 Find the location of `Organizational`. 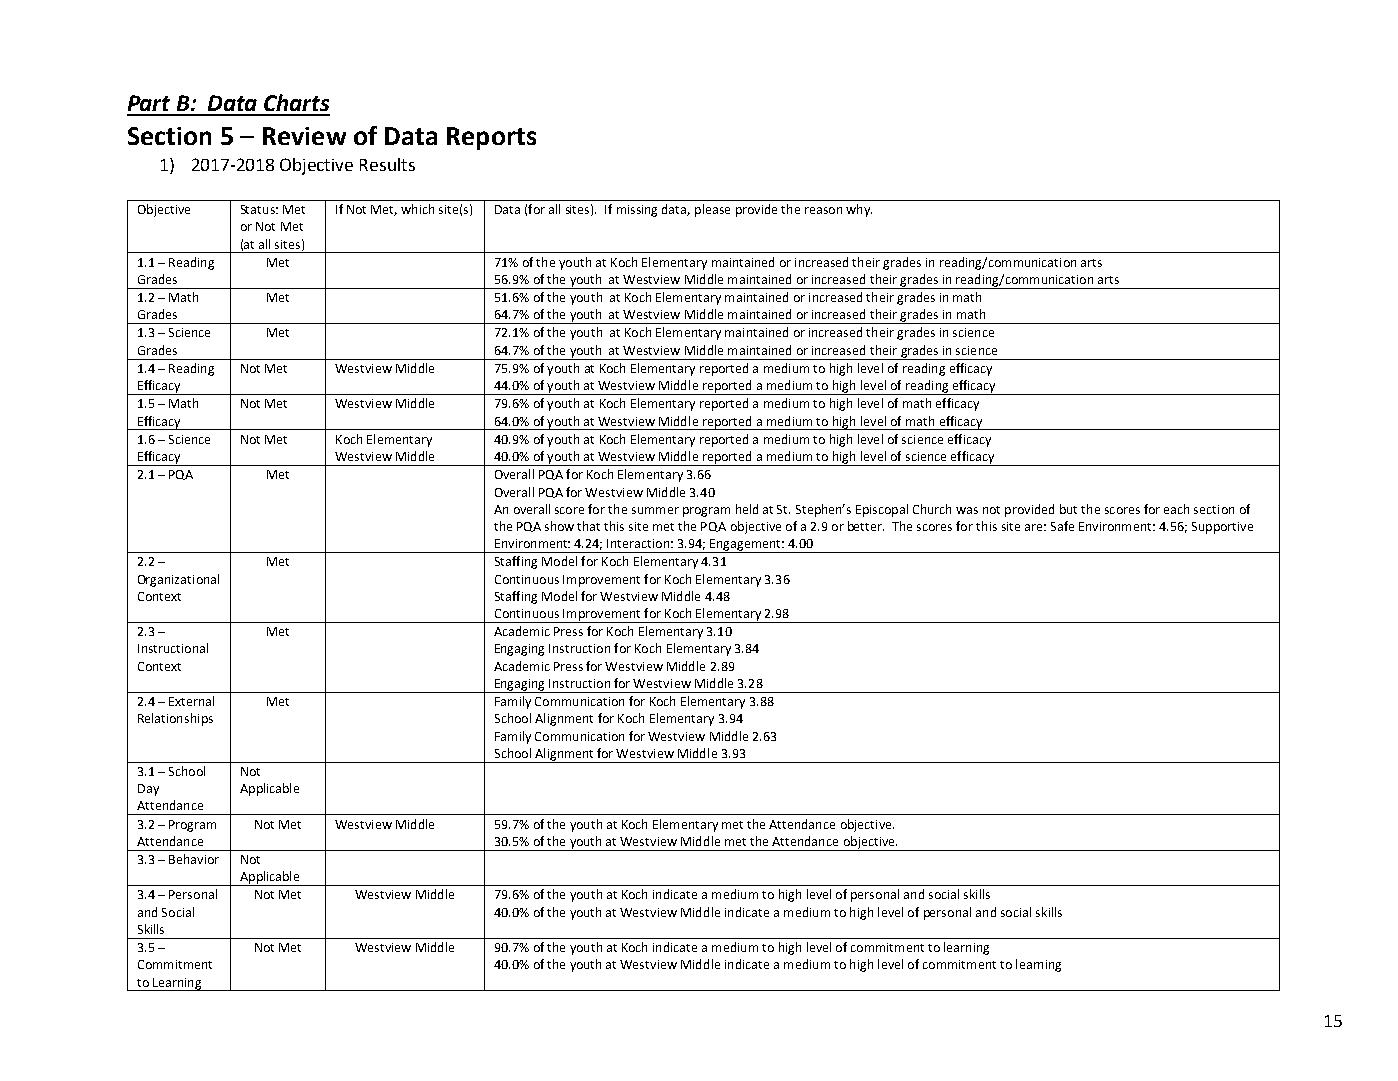

Organizational is located at coordinates (178, 580).
